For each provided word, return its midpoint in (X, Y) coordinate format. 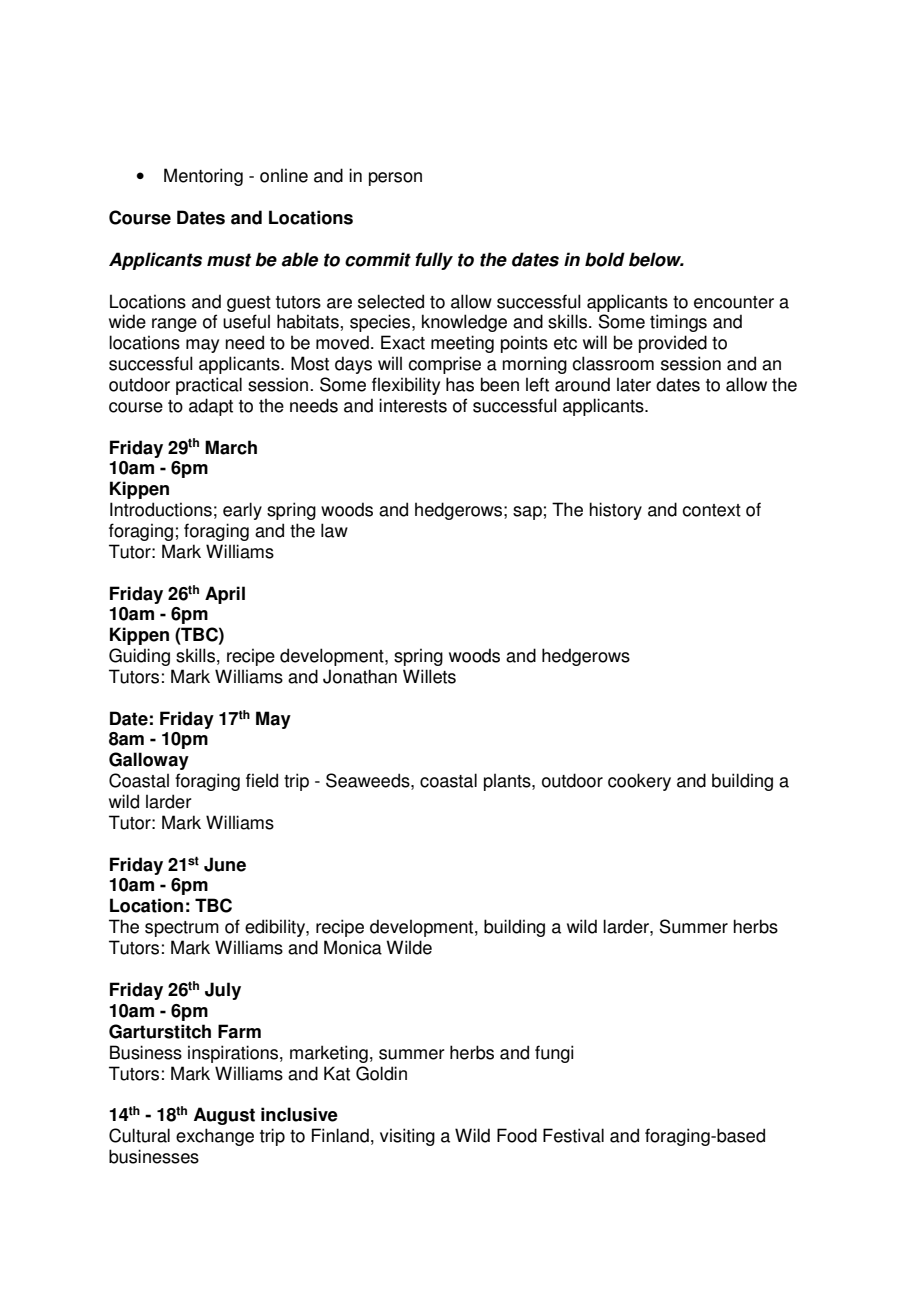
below (656, 259)
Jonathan (360, 676)
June (225, 864)
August (224, 1116)
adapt (211, 407)
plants (508, 782)
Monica (353, 947)
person (395, 179)
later (634, 384)
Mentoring (203, 177)
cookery (639, 782)
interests (413, 405)
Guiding (139, 657)
